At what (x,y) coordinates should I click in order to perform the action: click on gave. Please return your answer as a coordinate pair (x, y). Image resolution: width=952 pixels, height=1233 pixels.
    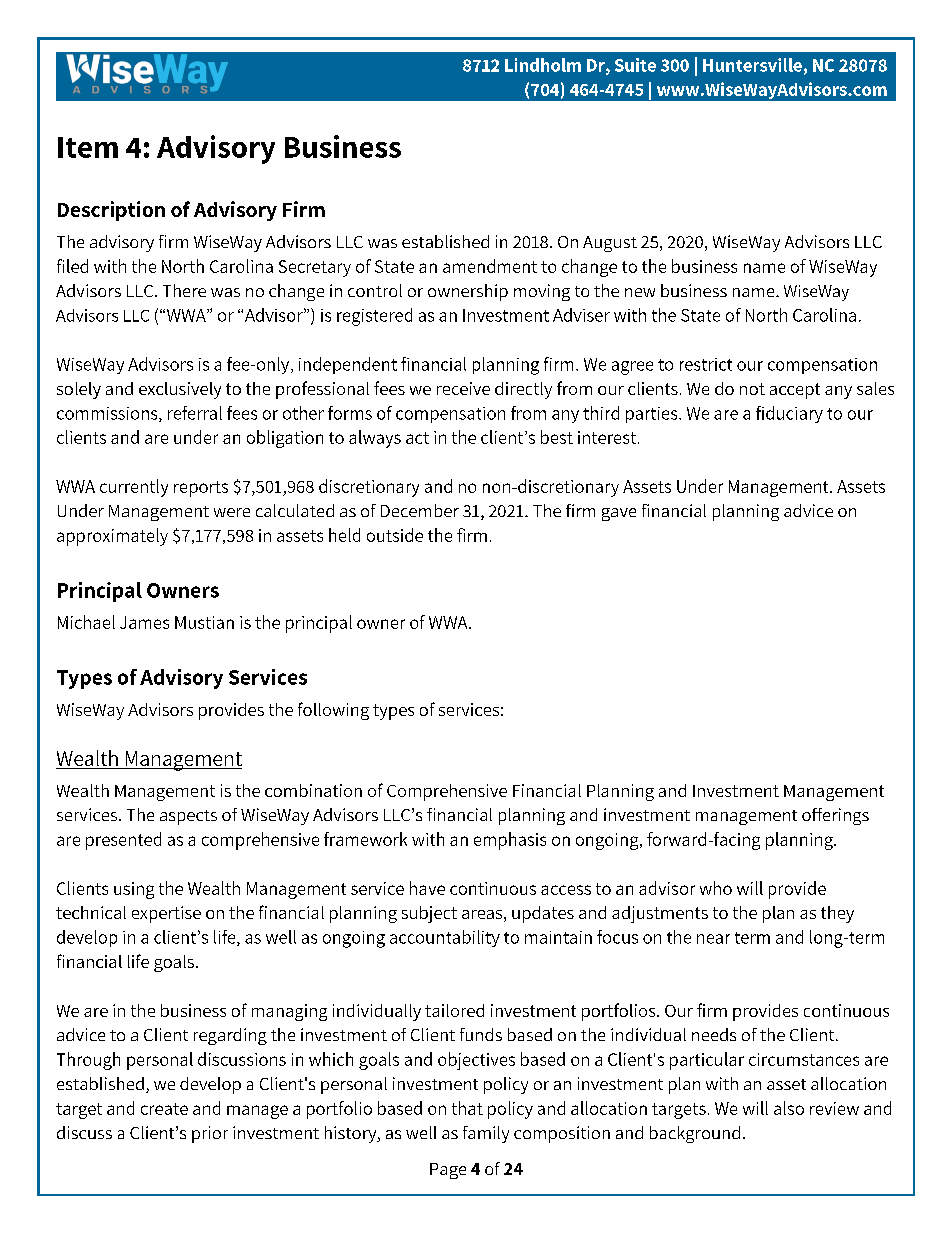
    Looking at the image, I should click on (619, 514).
